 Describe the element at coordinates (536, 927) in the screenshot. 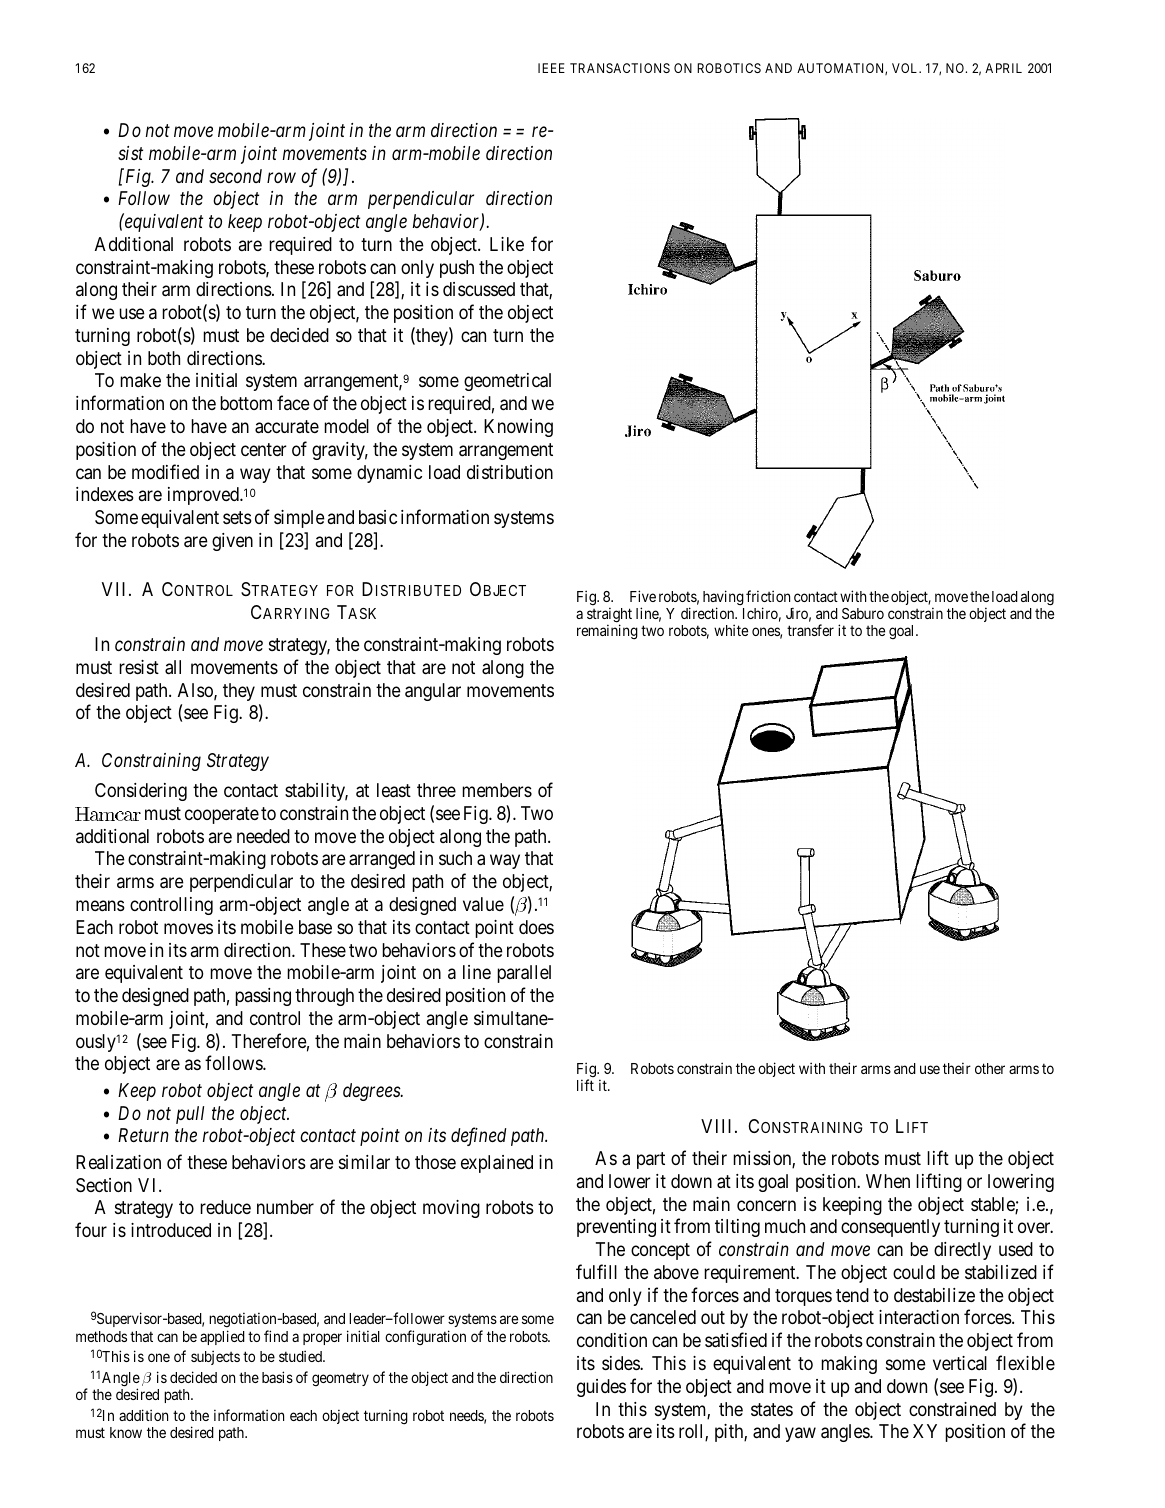

I see `does` at that location.
